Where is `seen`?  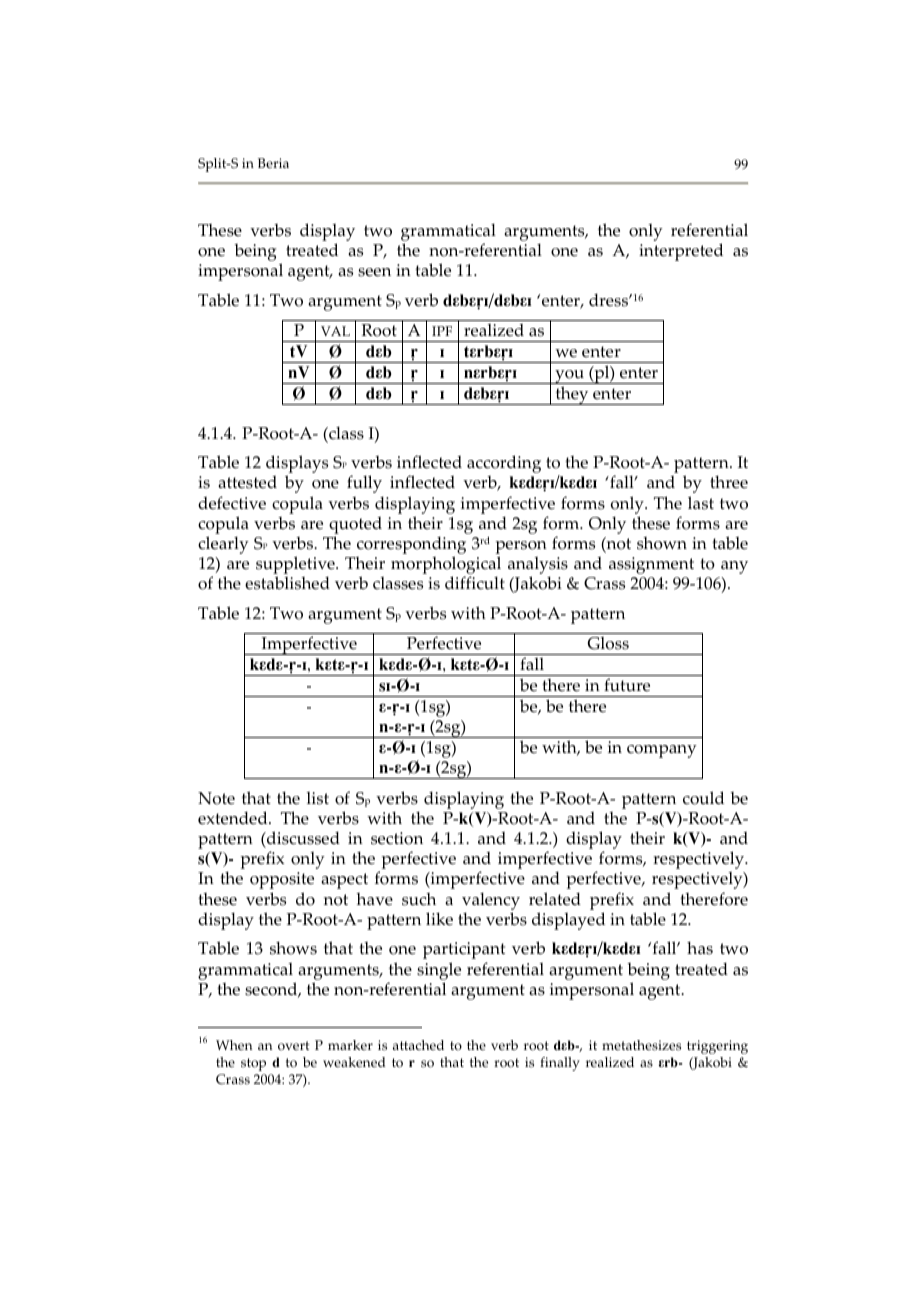
seen is located at coordinates (374, 272).
